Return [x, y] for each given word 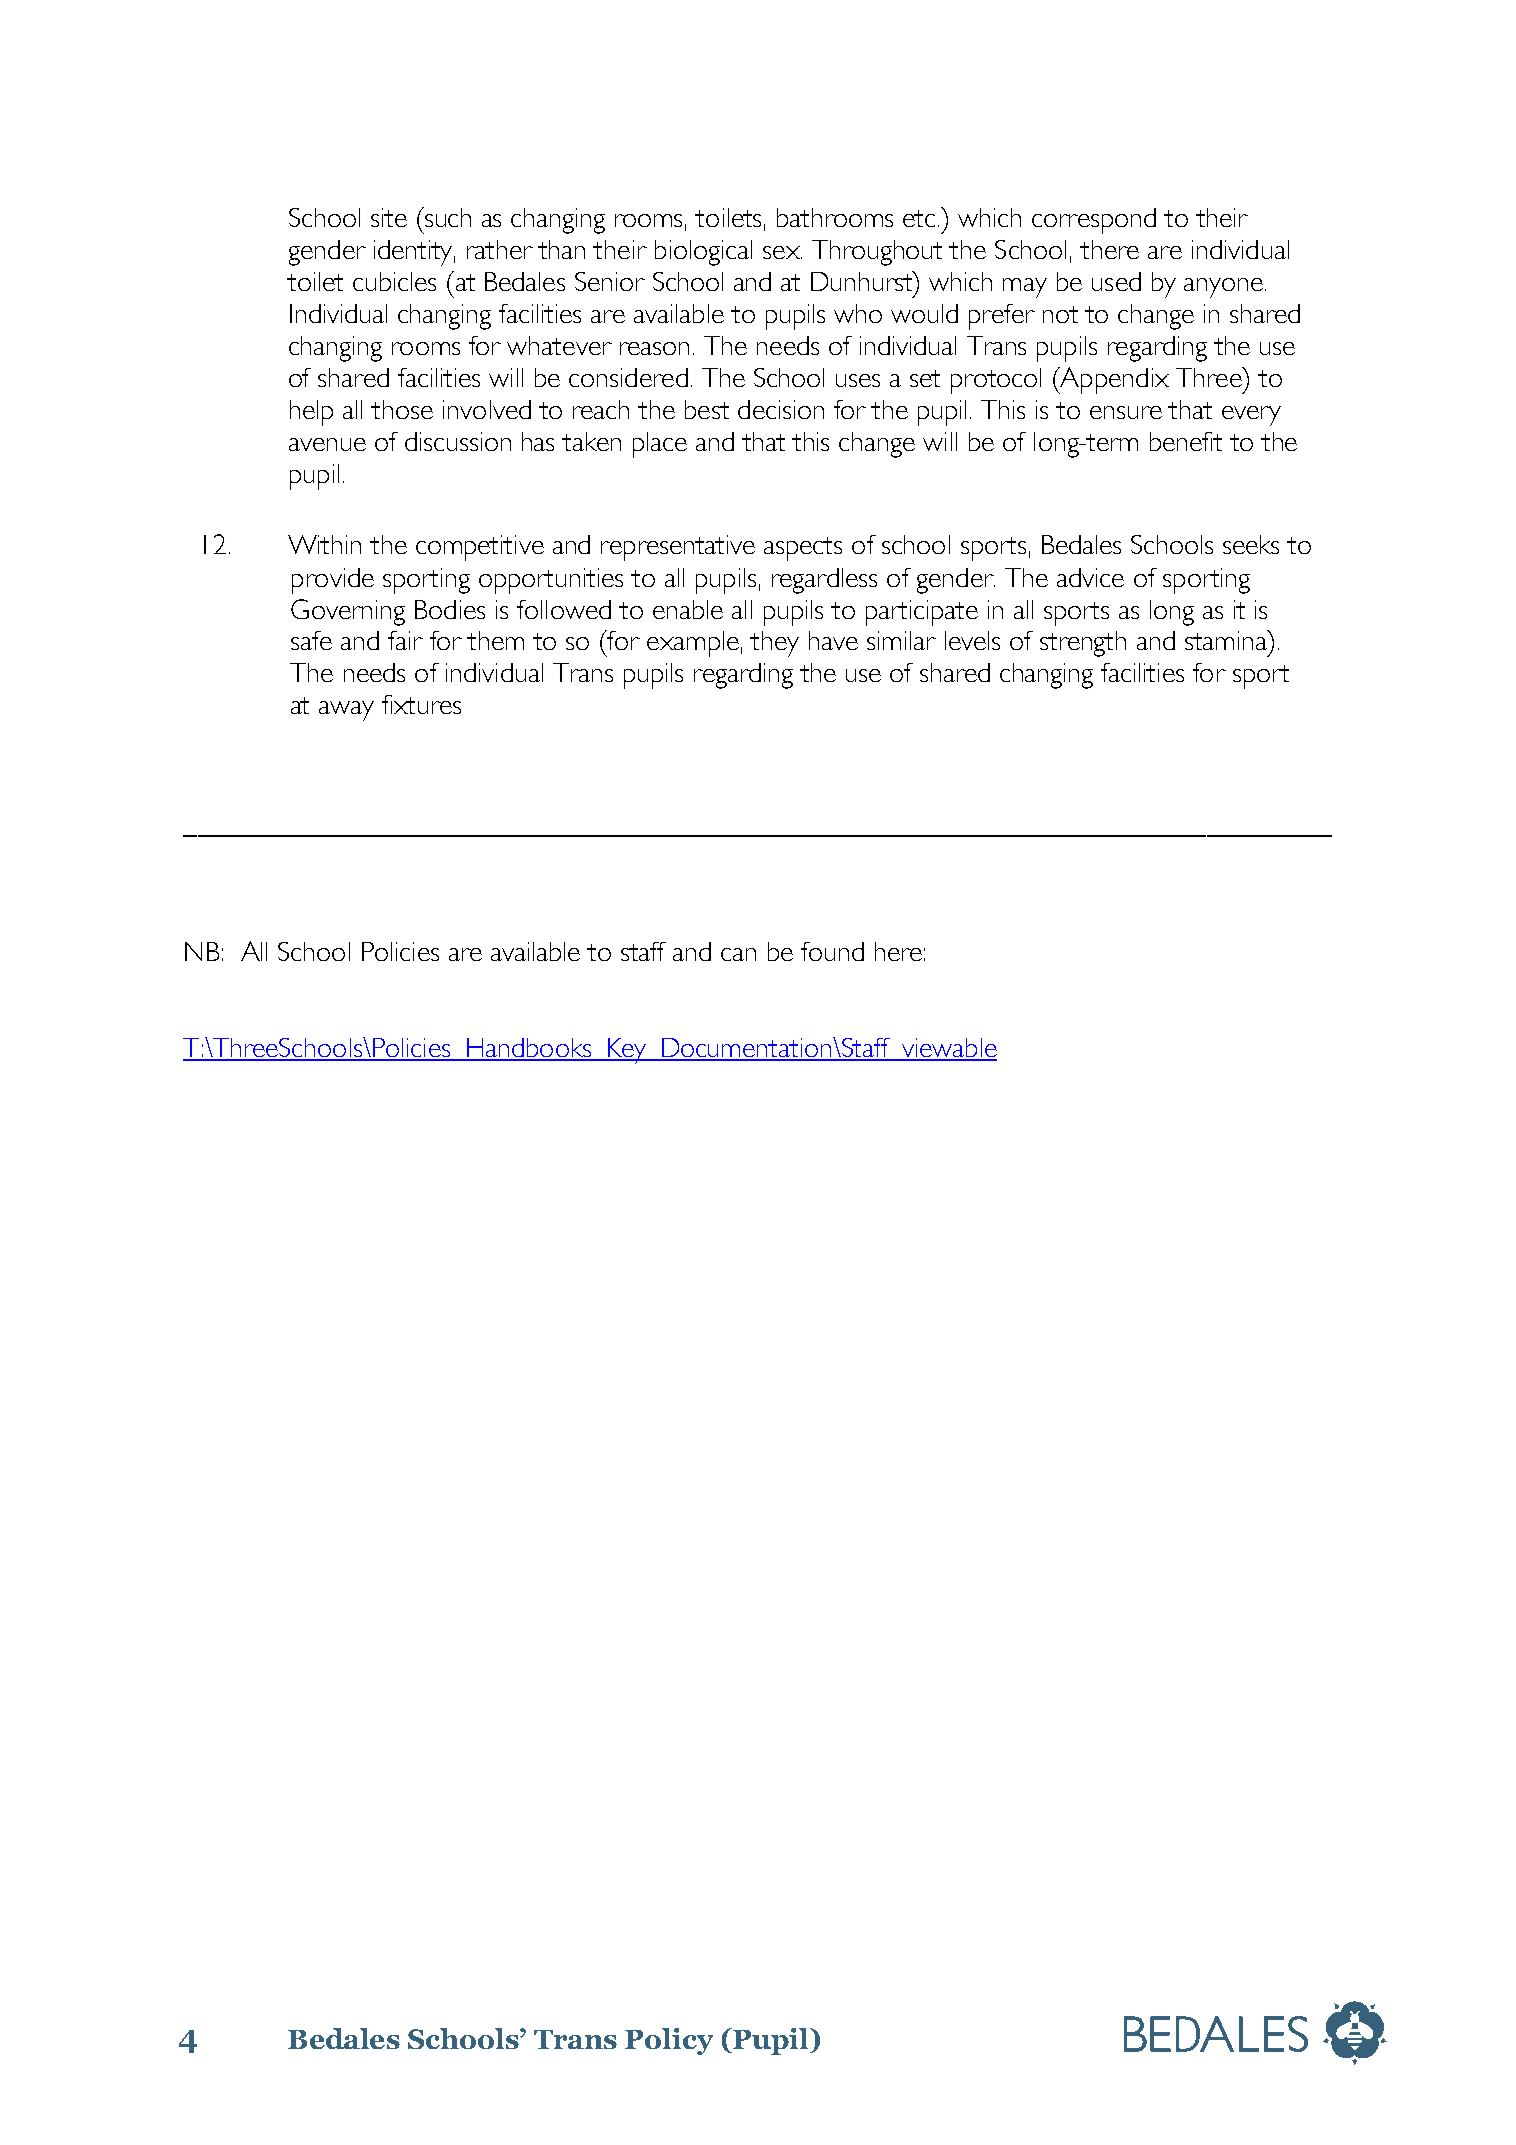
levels [972, 640]
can [738, 954]
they [774, 644]
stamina [1227, 640]
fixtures [421, 704]
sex [782, 252]
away [346, 711]
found [832, 951]
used [1116, 281]
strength [1083, 644]
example [693, 644]
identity [414, 253]
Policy [669, 2041]
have [833, 640]
